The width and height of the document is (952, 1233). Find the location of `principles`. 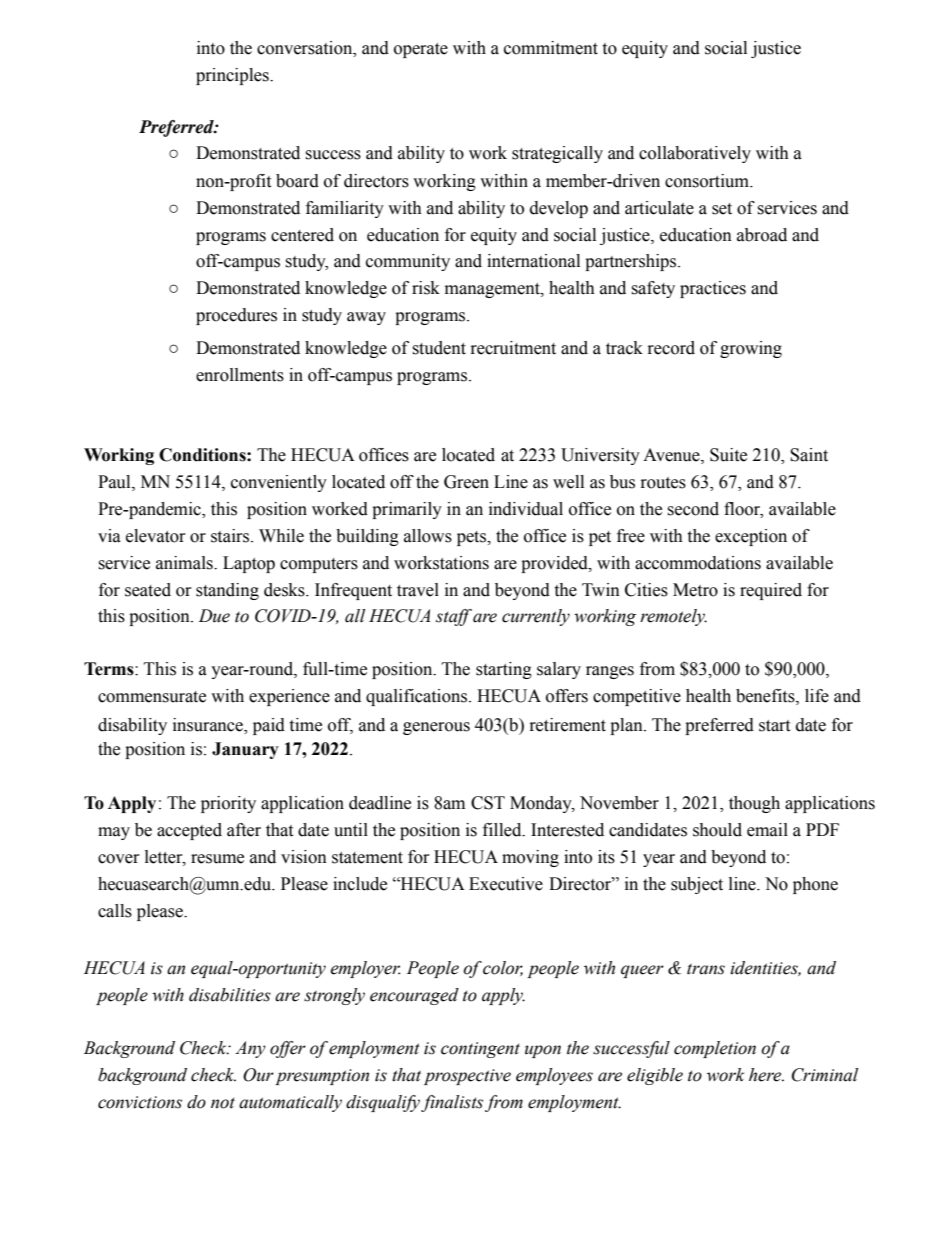

principles is located at coordinates (233, 76).
